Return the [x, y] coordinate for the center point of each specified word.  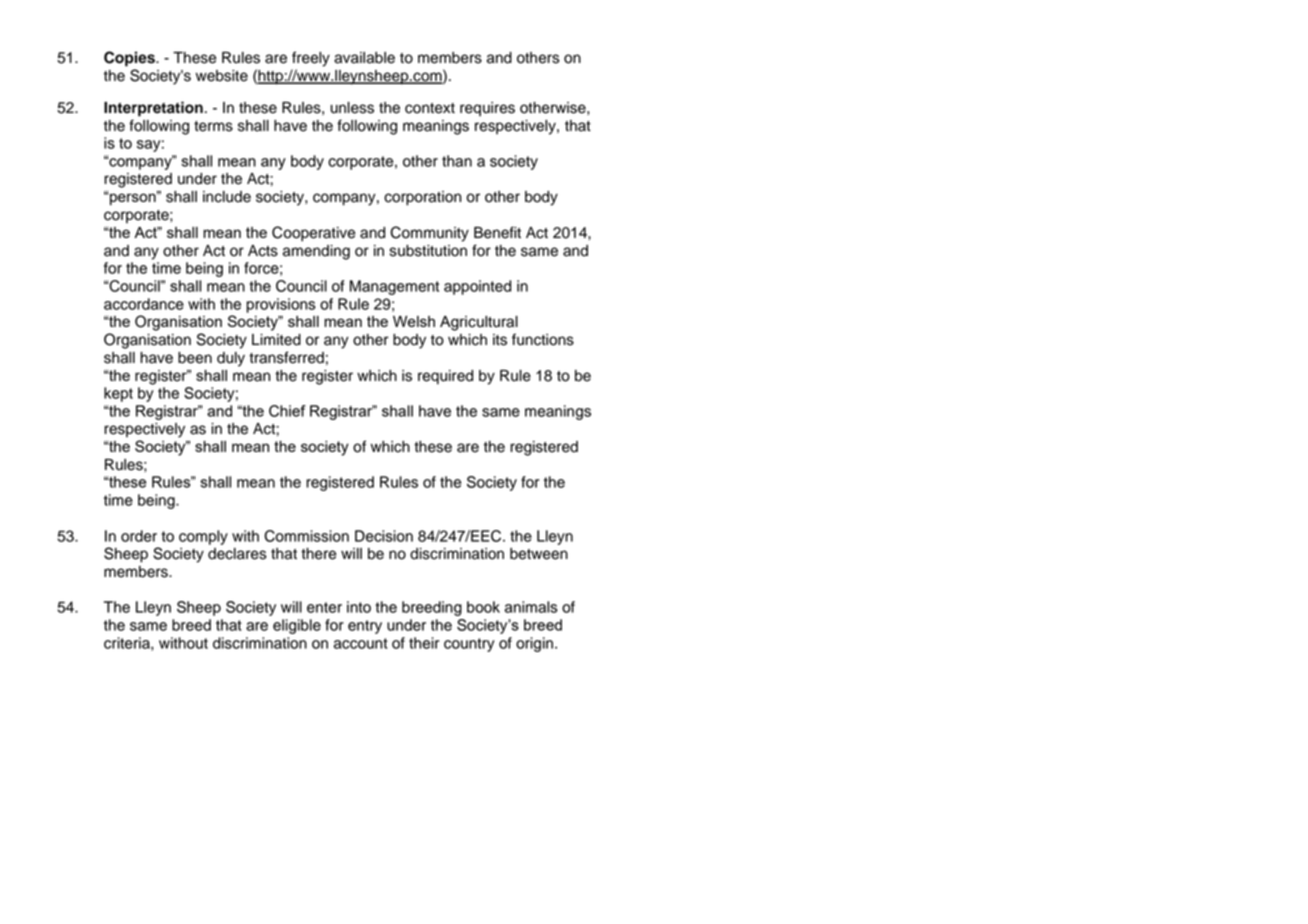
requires [487, 109]
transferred [286, 357]
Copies [130, 59]
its [500, 340]
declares [237, 554]
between [539, 554]
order [139, 536]
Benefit [497, 232]
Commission [306, 536]
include [227, 197]
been [195, 358]
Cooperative [313, 234]
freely [311, 59]
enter [324, 607]
